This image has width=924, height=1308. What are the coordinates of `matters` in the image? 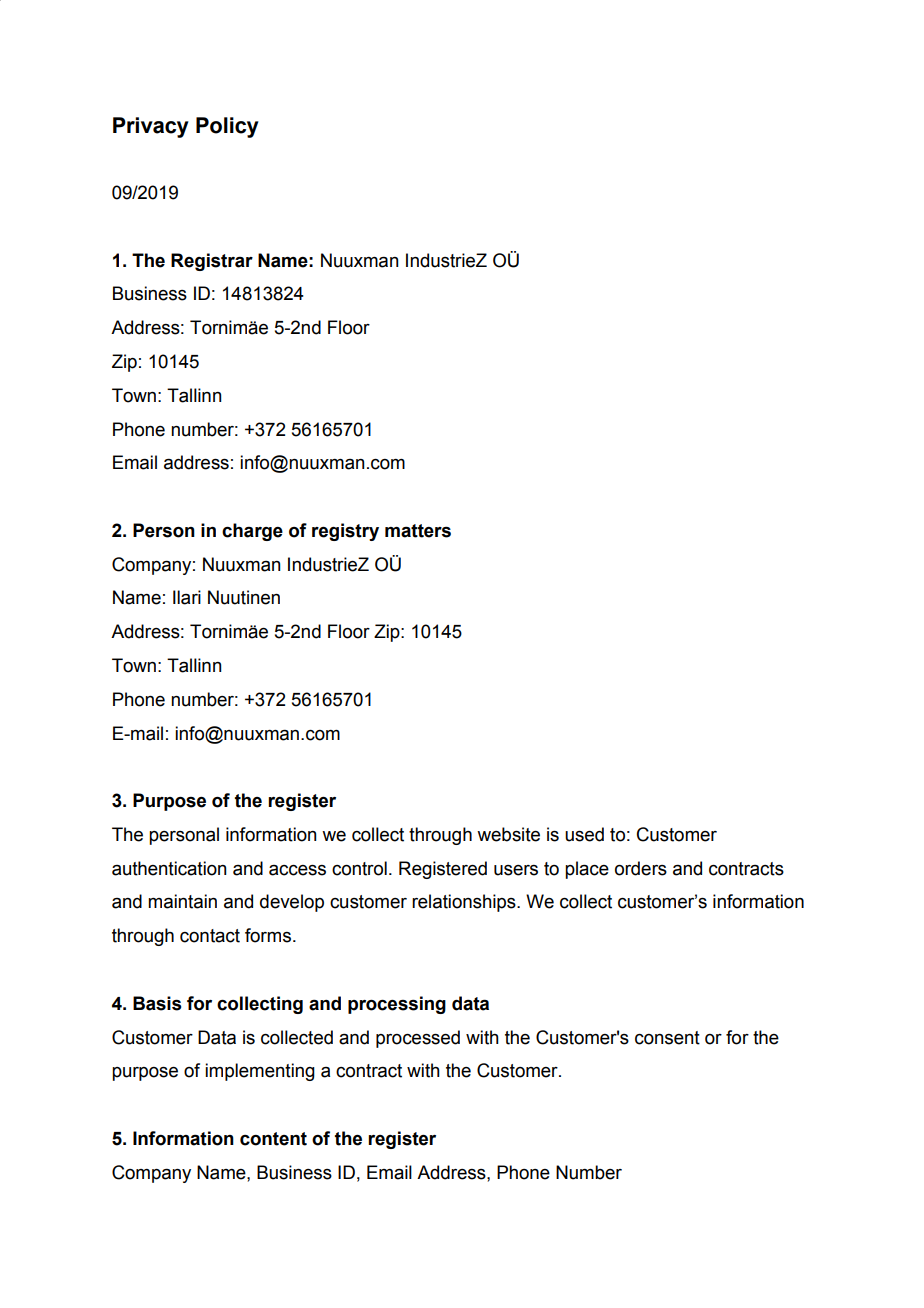 It's located at (418, 531).
